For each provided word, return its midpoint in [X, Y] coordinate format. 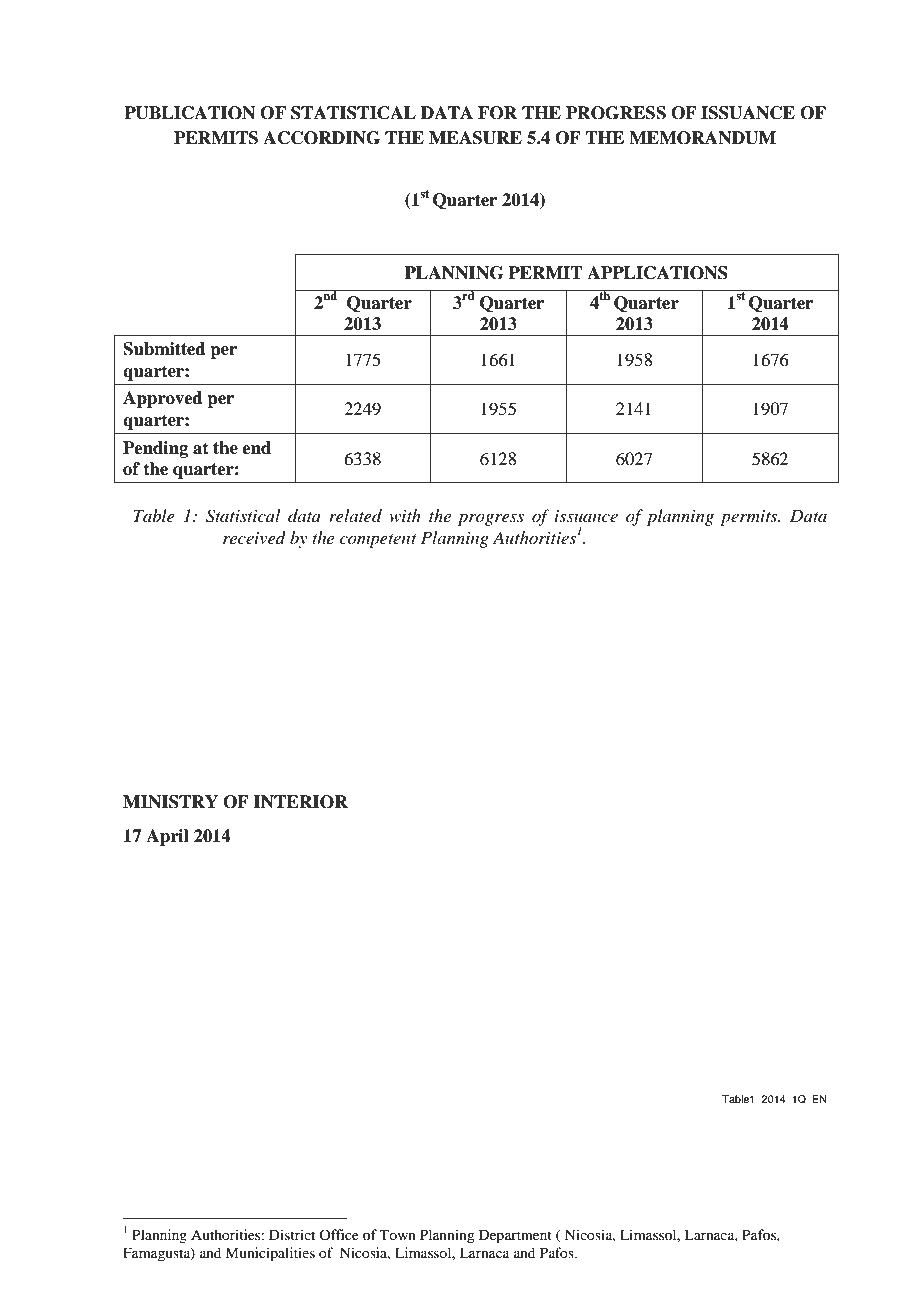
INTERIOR [300, 802]
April [167, 837]
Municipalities [270, 1254]
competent [378, 541]
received [254, 537]
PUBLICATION [189, 113]
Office [339, 1234]
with [405, 515]
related [355, 515]
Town [398, 1234]
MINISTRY [170, 802]
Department [515, 1236]
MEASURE [475, 138]
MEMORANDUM [702, 138]
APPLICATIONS [657, 273]
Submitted [164, 349]
